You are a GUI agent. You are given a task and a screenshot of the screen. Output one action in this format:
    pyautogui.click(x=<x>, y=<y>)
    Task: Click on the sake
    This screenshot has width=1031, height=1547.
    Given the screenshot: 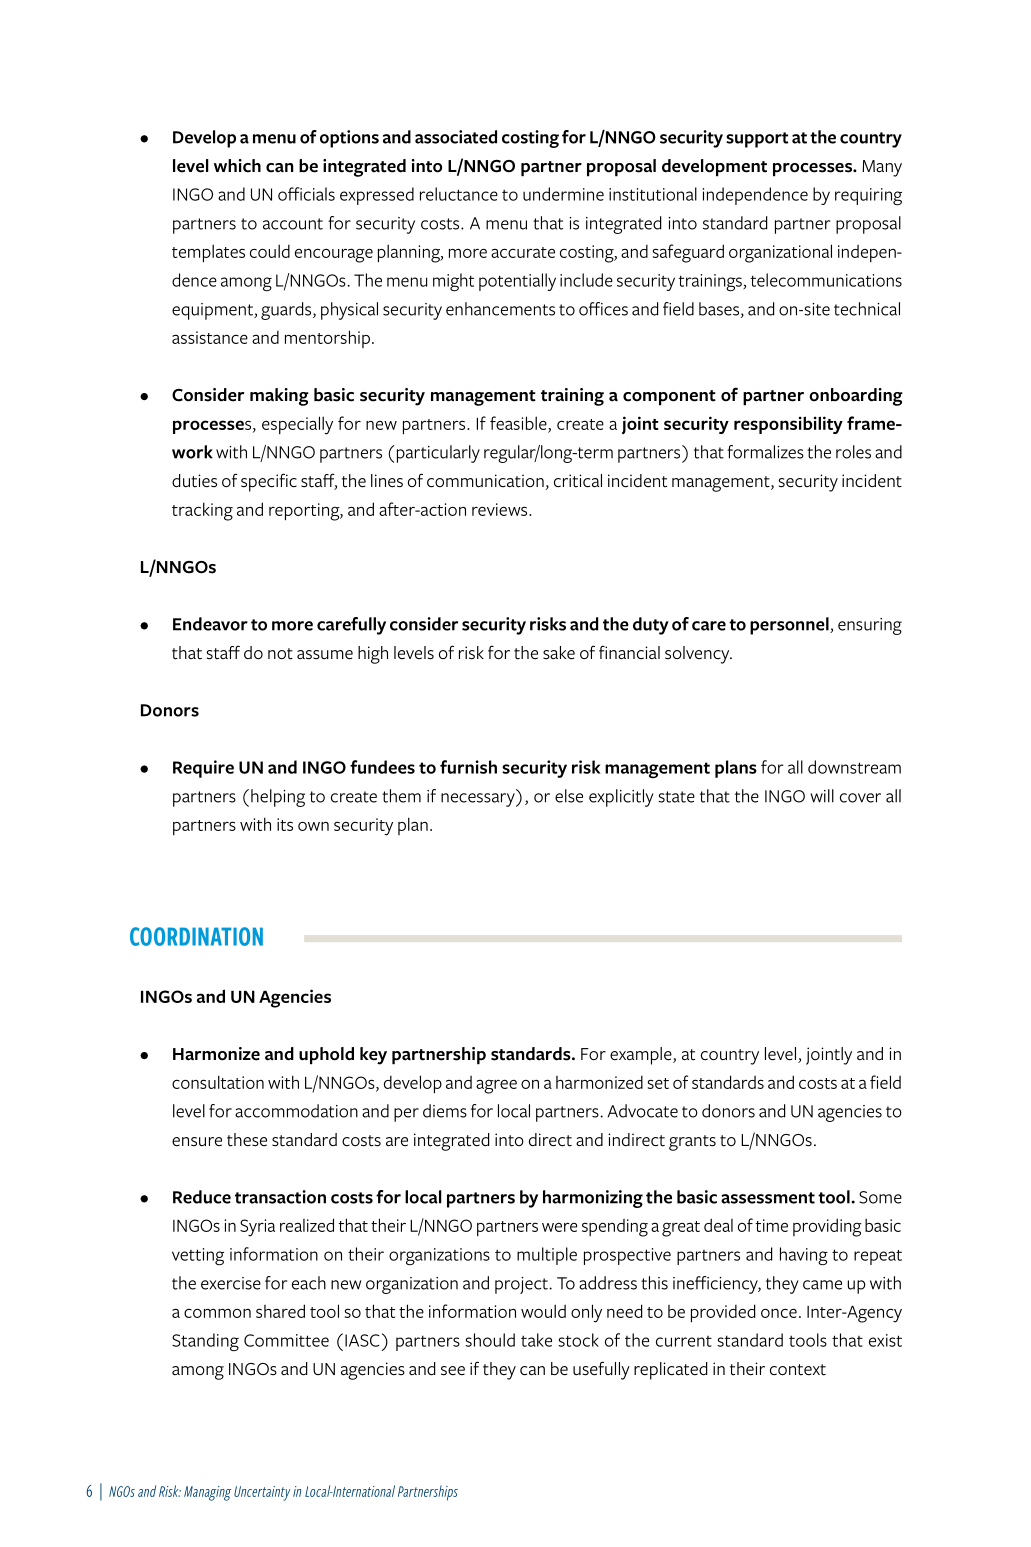 What is the action you would take?
    pyautogui.click(x=559, y=653)
